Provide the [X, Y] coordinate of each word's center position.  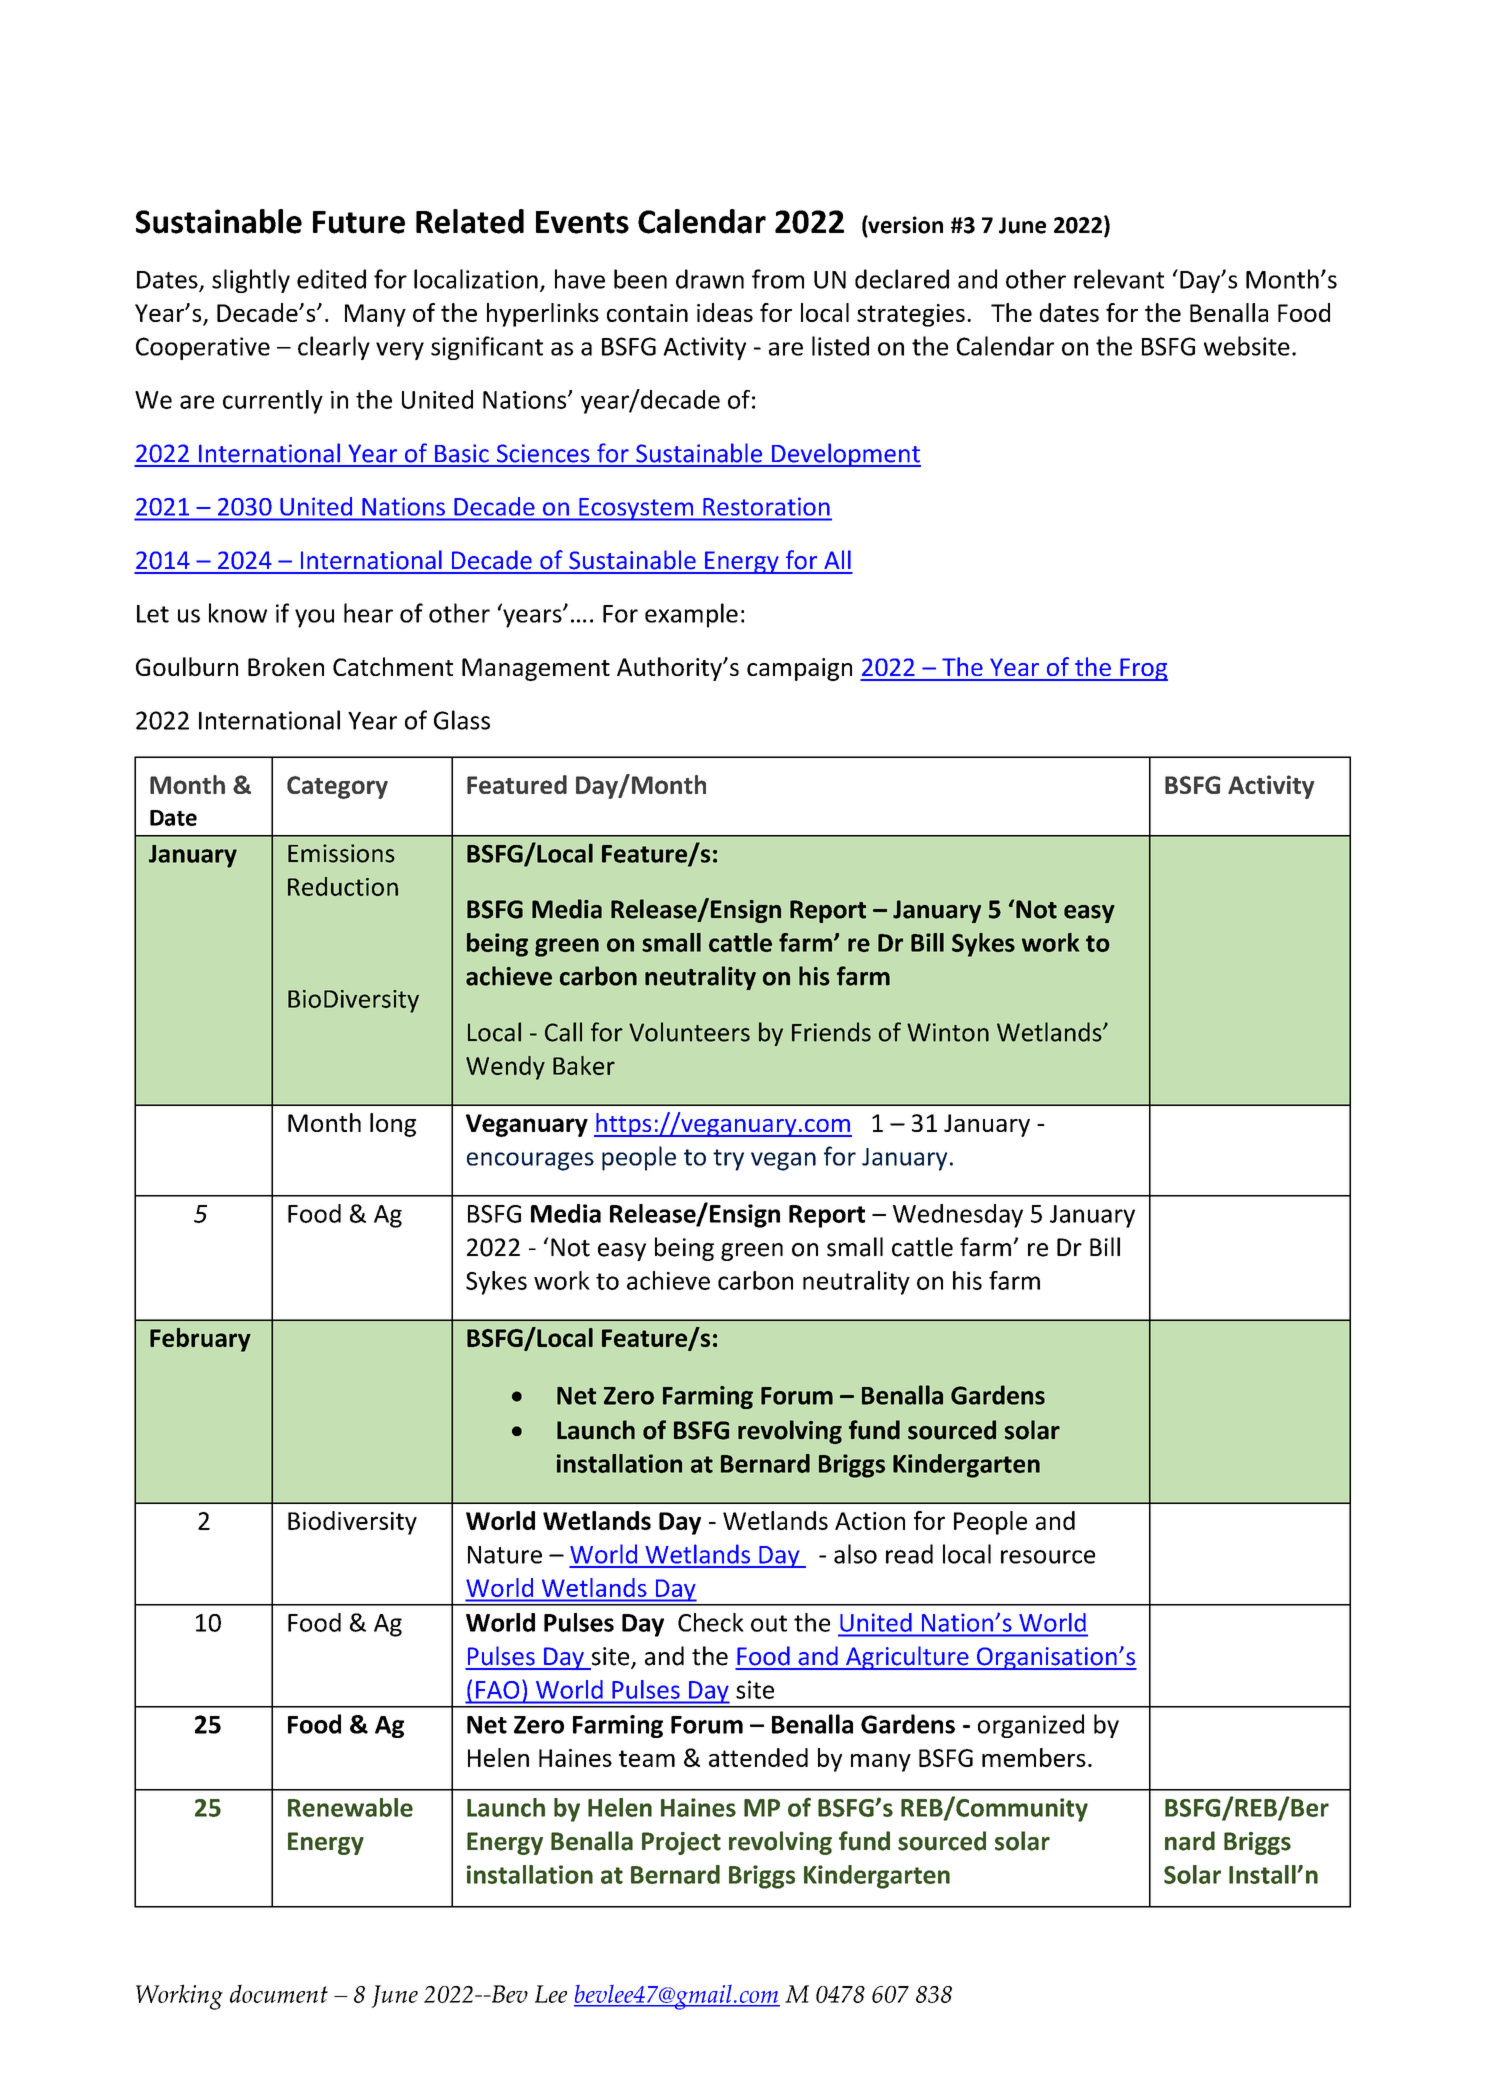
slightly [251, 281]
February [200, 1340]
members [1034, 1757]
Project [681, 1843]
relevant [1119, 279]
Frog [1143, 669]
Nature [505, 1555]
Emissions [341, 853]
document [279, 1993]
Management [536, 669]
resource [1048, 1557]
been [640, 279]
